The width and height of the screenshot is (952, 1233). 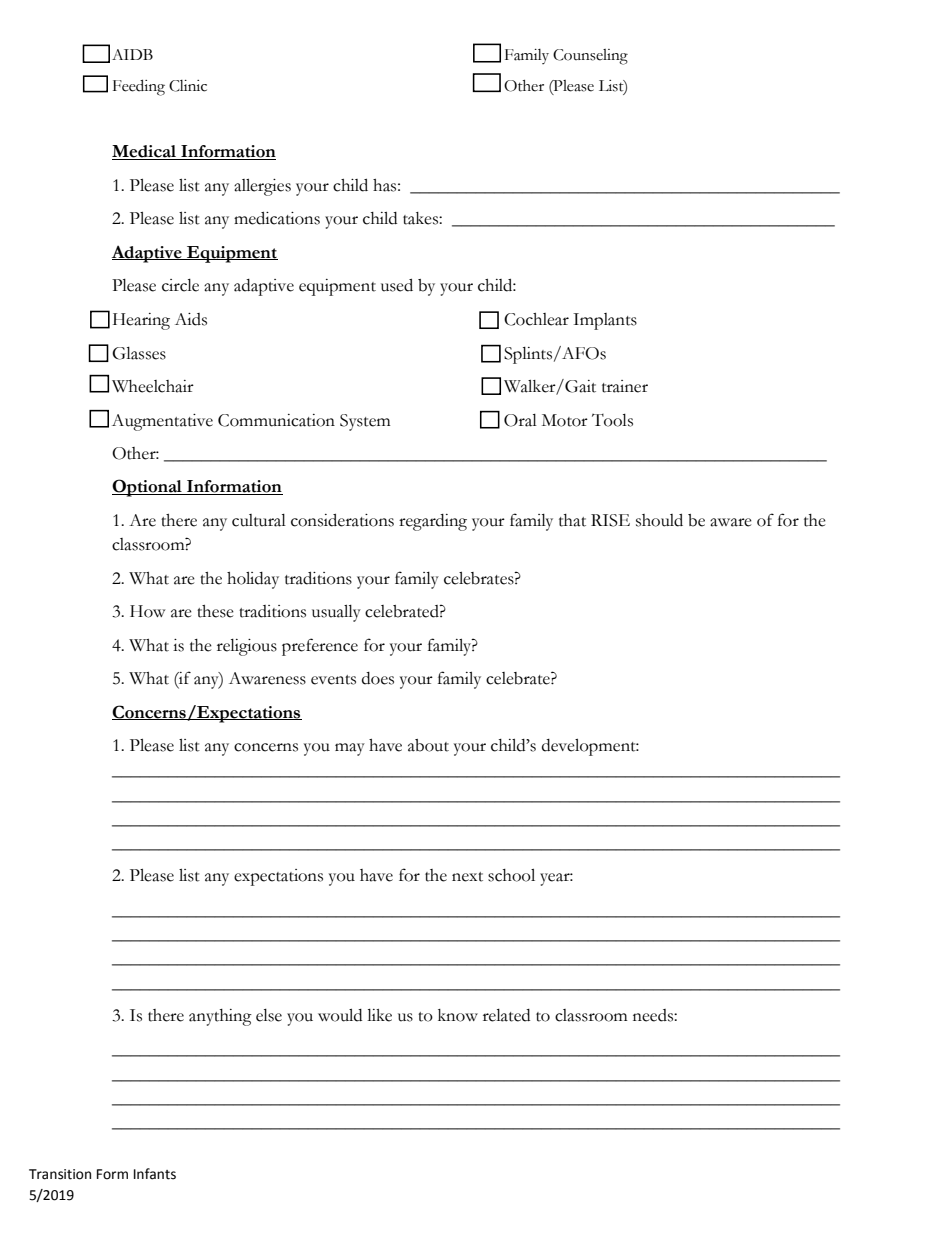 What do you see at coordinates (262, 187) in the screenshot?
I see `allergies` at bounding box center [262, 187].
